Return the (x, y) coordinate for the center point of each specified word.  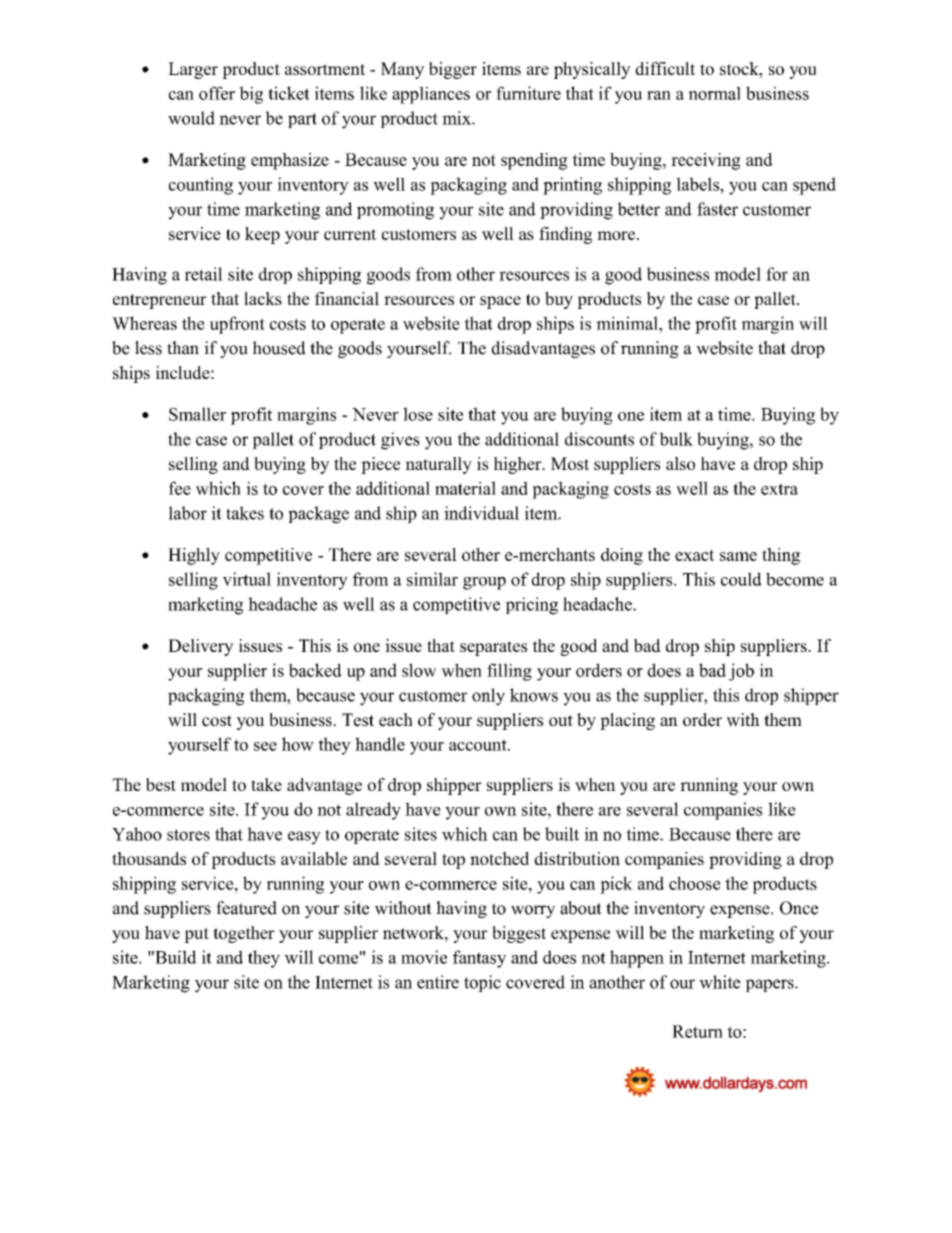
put (196, 935)
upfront (237, 325)
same (738, 556)
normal (714, 93)
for (777, 274)
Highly (194, 556)
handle (380, 744)
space (500, 302)
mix (457, 118)
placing (627, 721)
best (161, 784)
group (484, 583)
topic (482, 983)
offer (217, 93)
